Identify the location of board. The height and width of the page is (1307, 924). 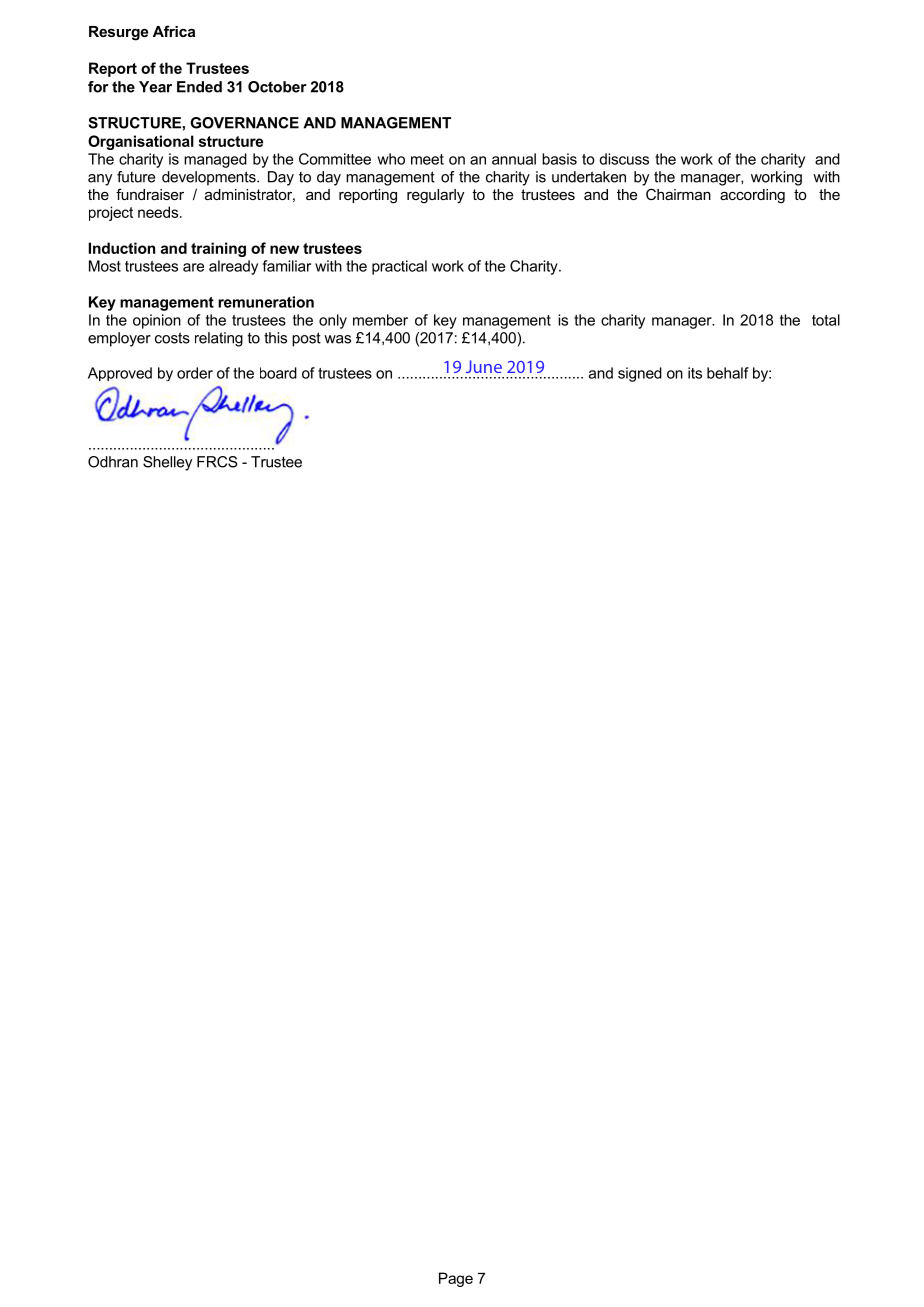
(278, 373).
